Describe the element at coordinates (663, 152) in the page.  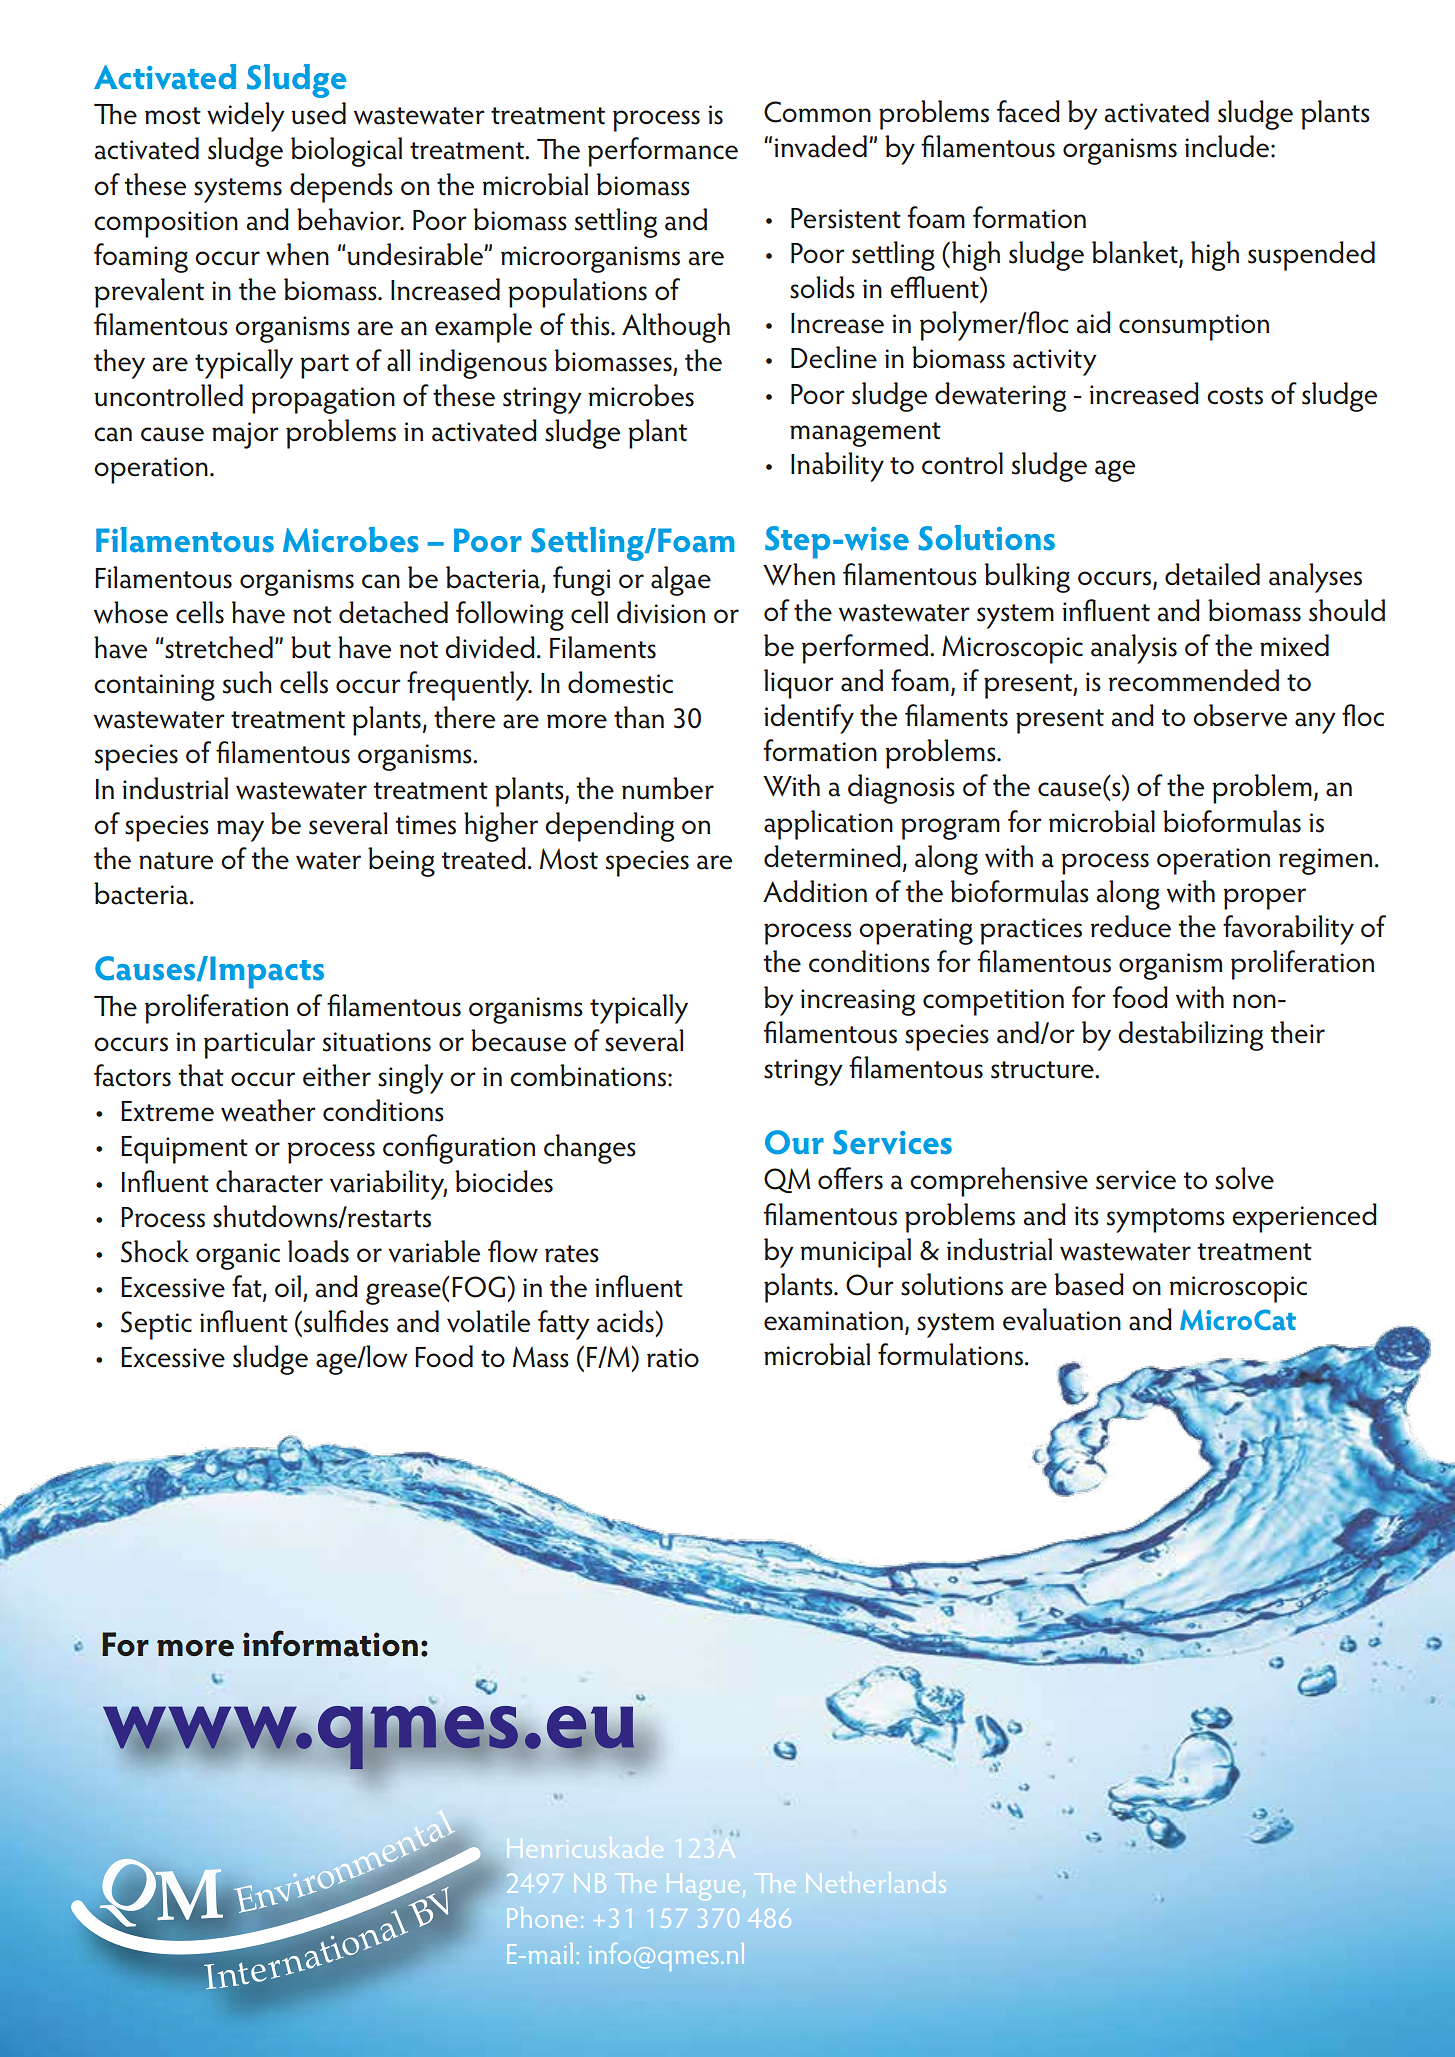
I see `performance` at that location.
